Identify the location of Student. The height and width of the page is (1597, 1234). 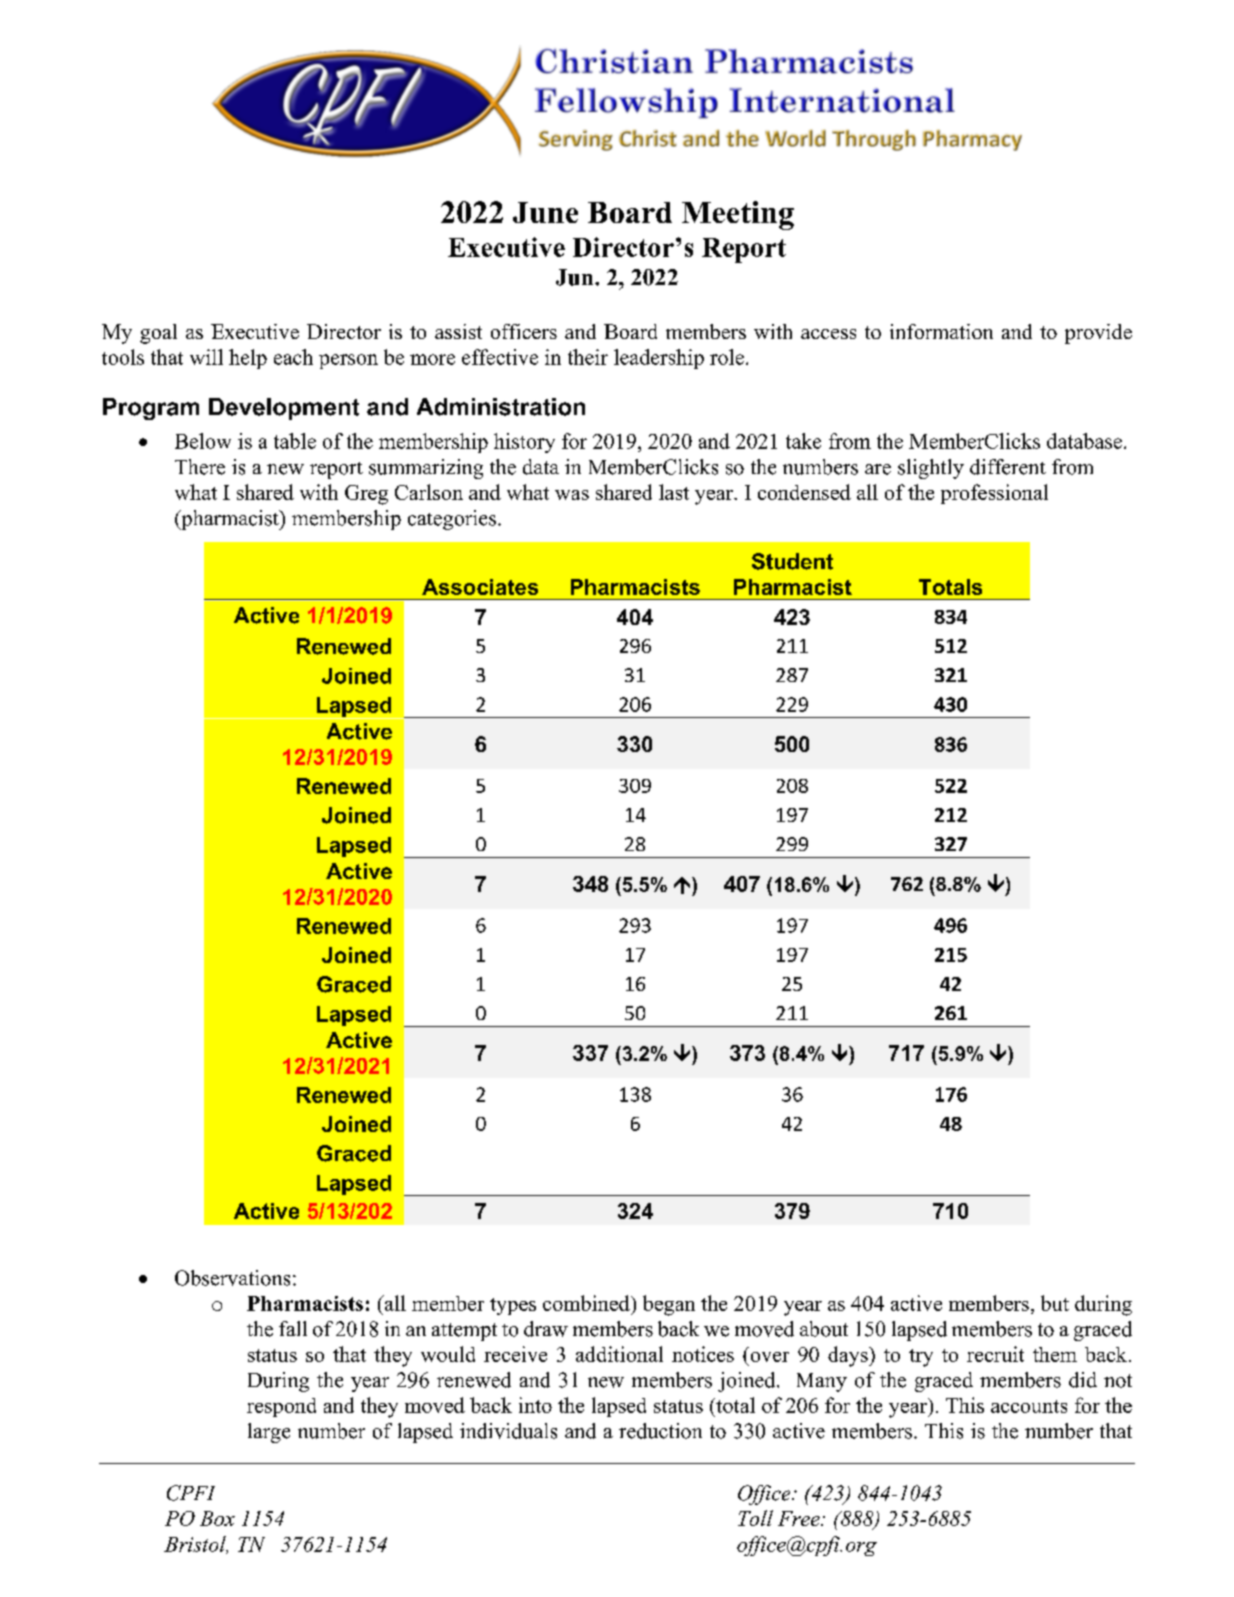
(792, 561).
